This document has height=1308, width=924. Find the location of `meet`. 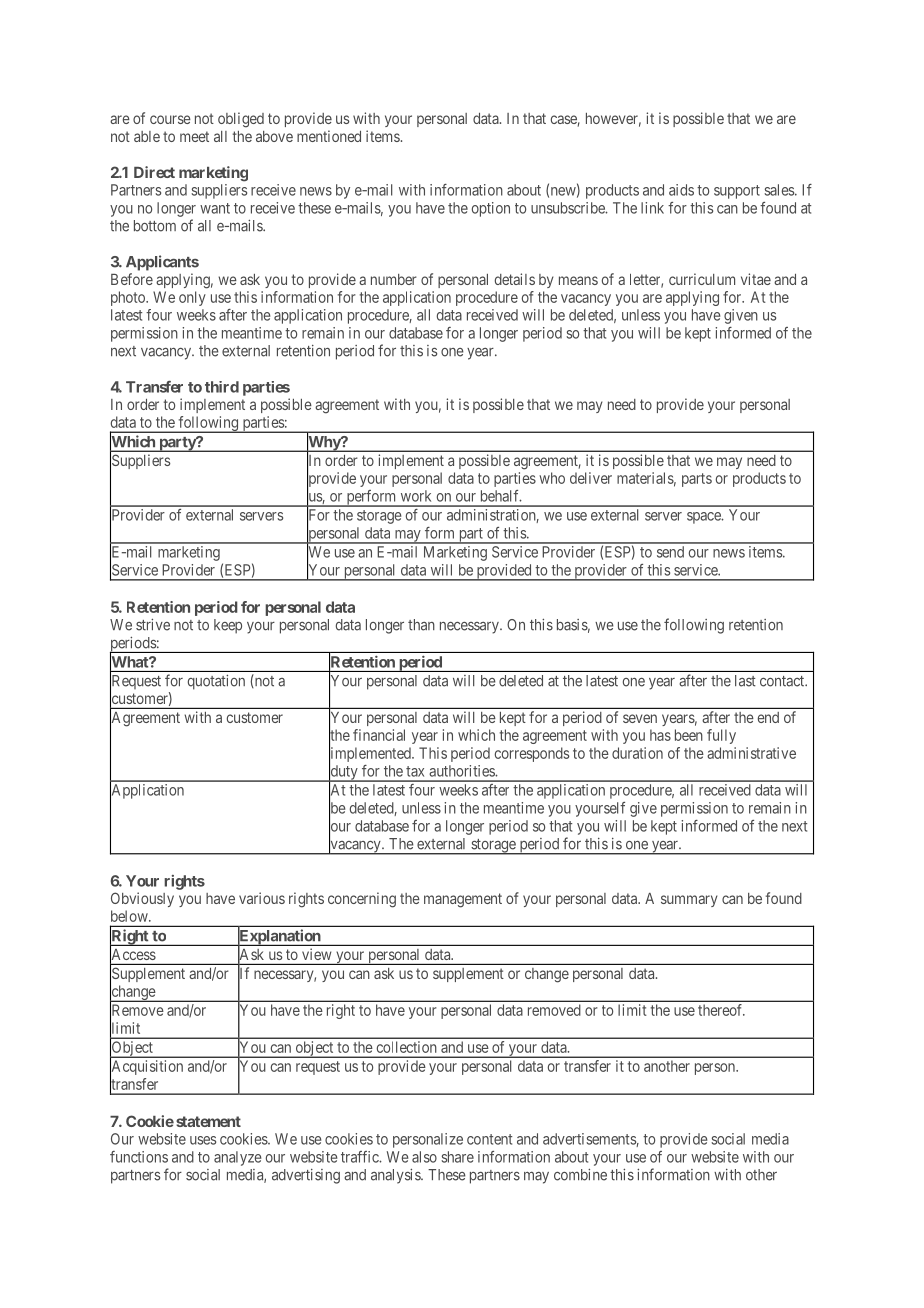

meet is located at coordinates (194, 136).
